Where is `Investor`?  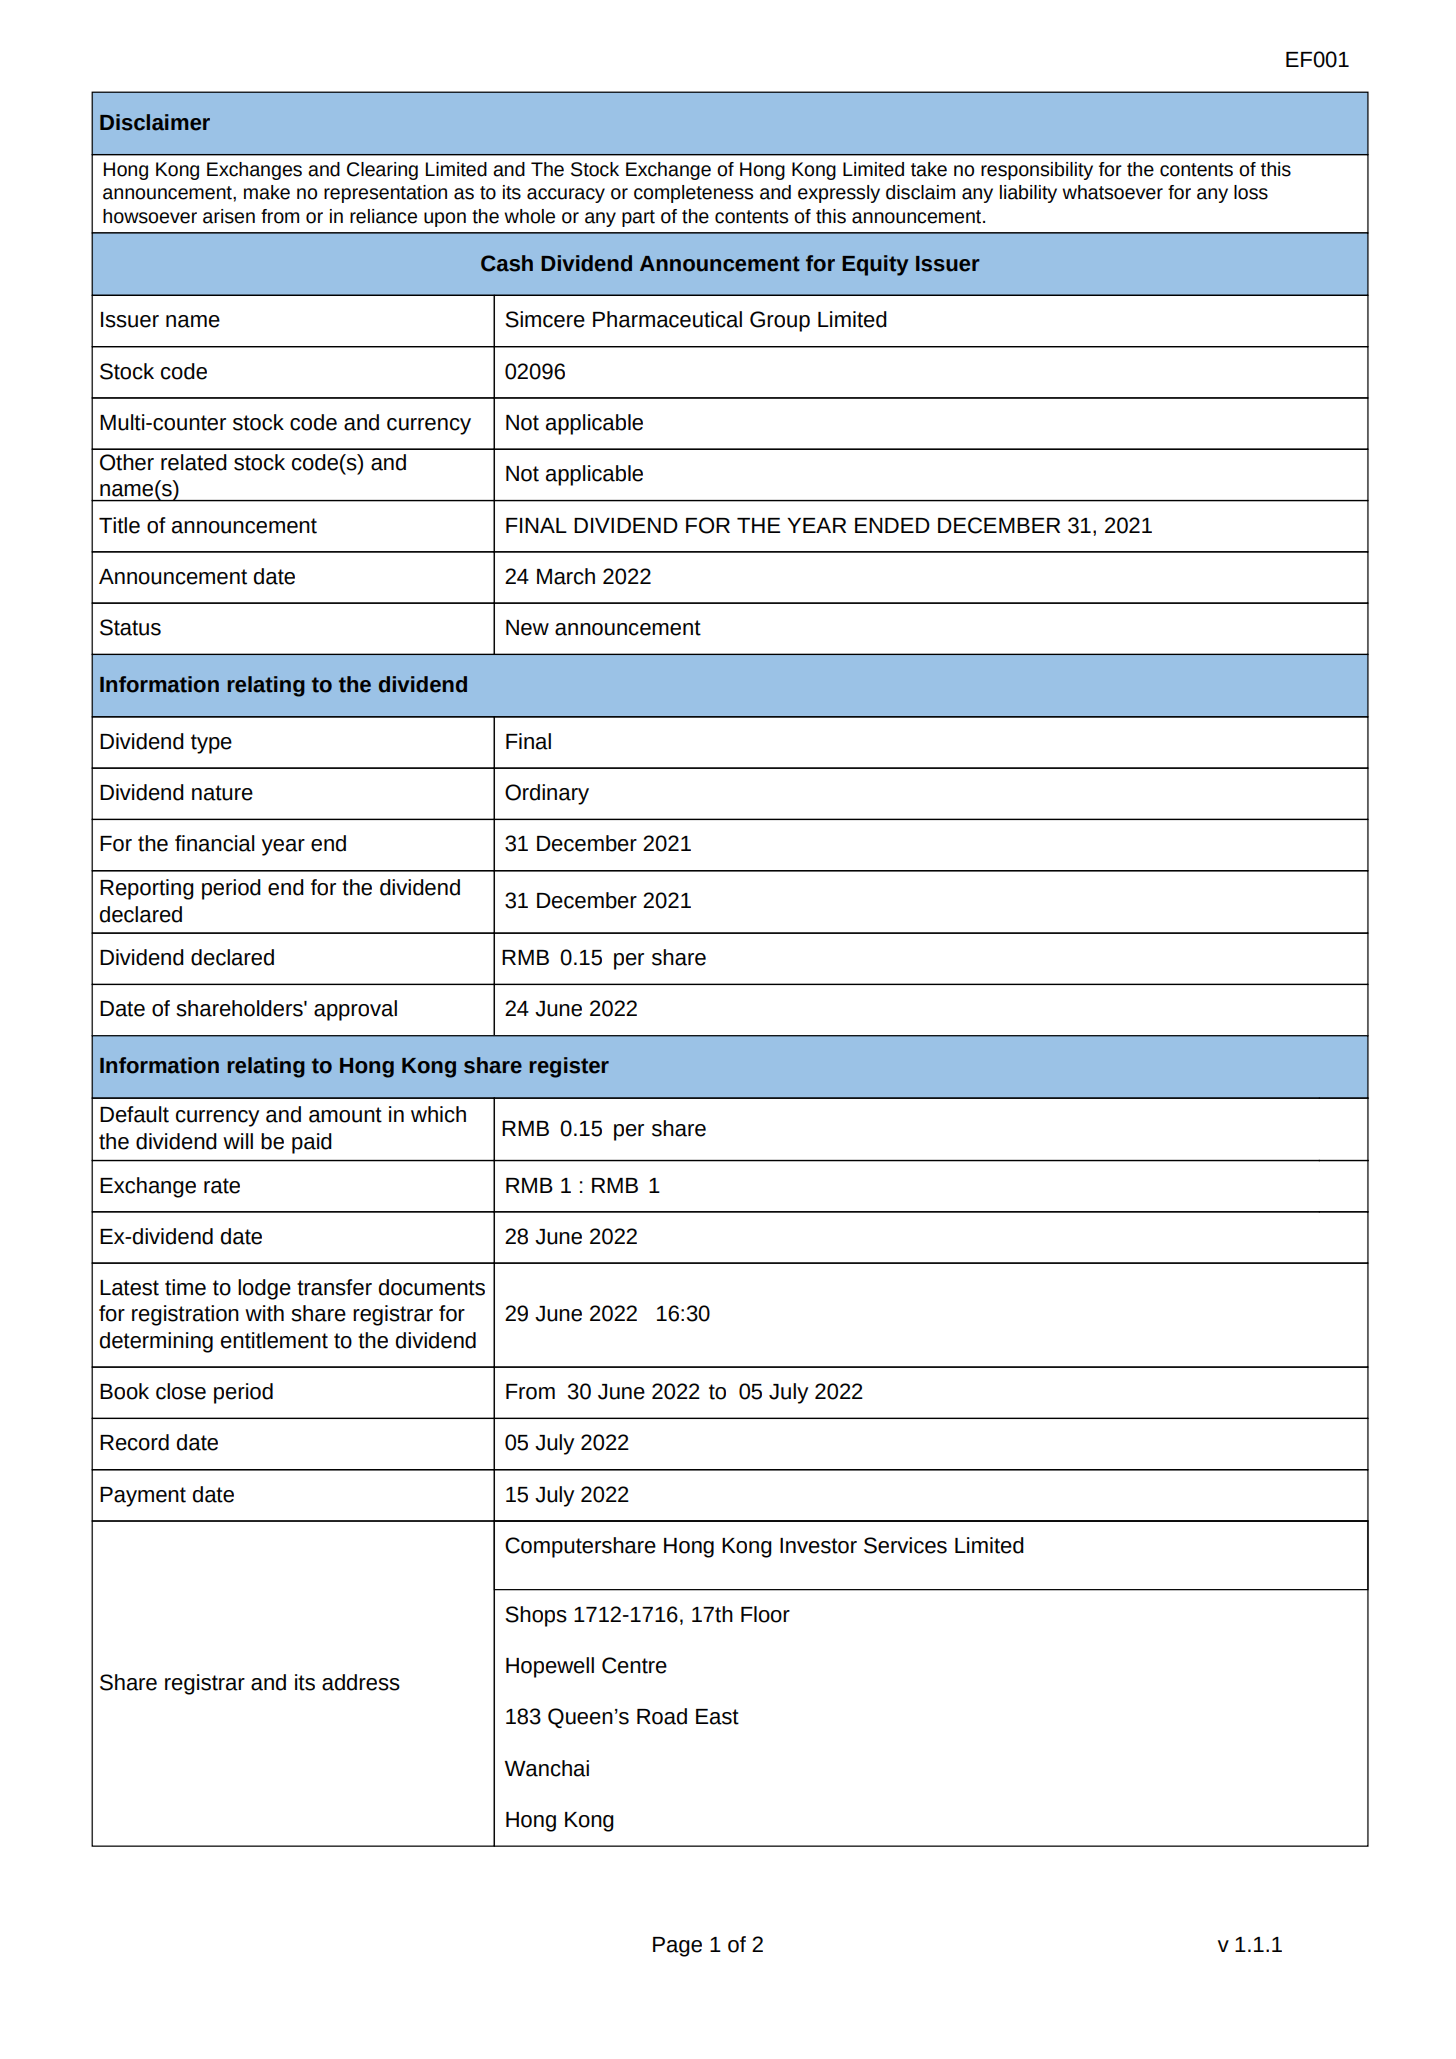
Investor is located at coordinates (818, 1546).
